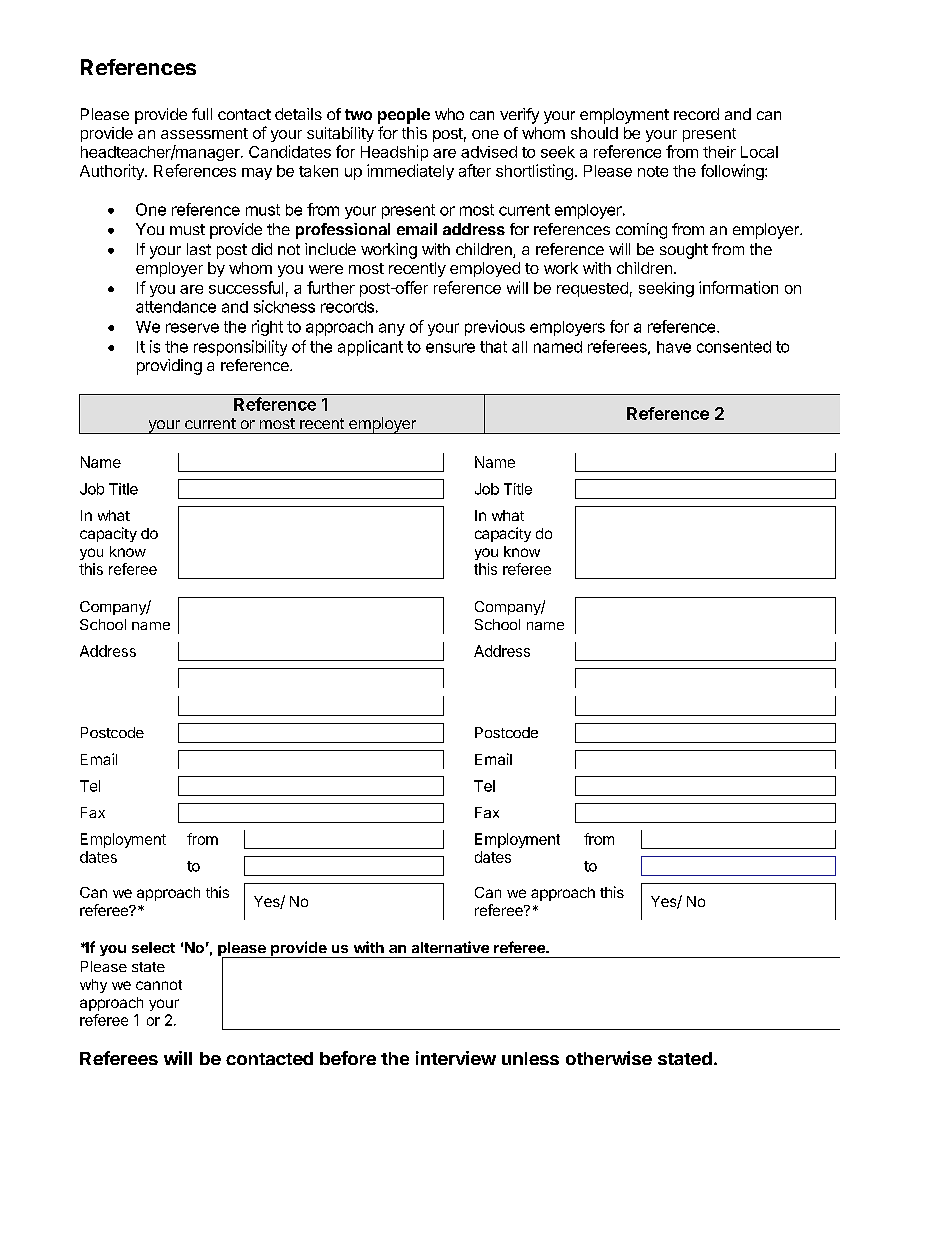  Describe the element at coordinates (609, 1058) in the image. I see `otherwise` at that location.
